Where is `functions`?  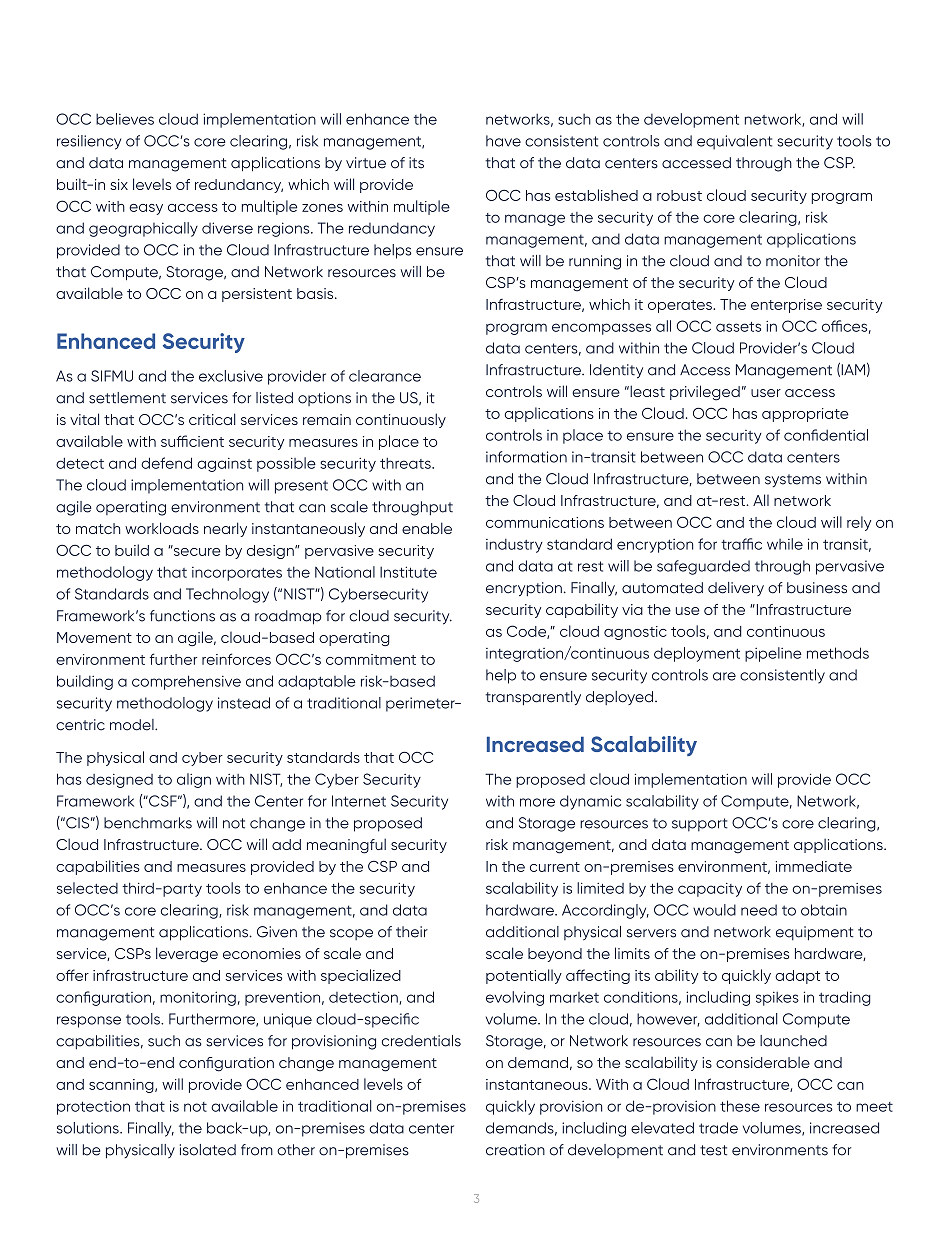 functions is located at coordinates (182, 616).
